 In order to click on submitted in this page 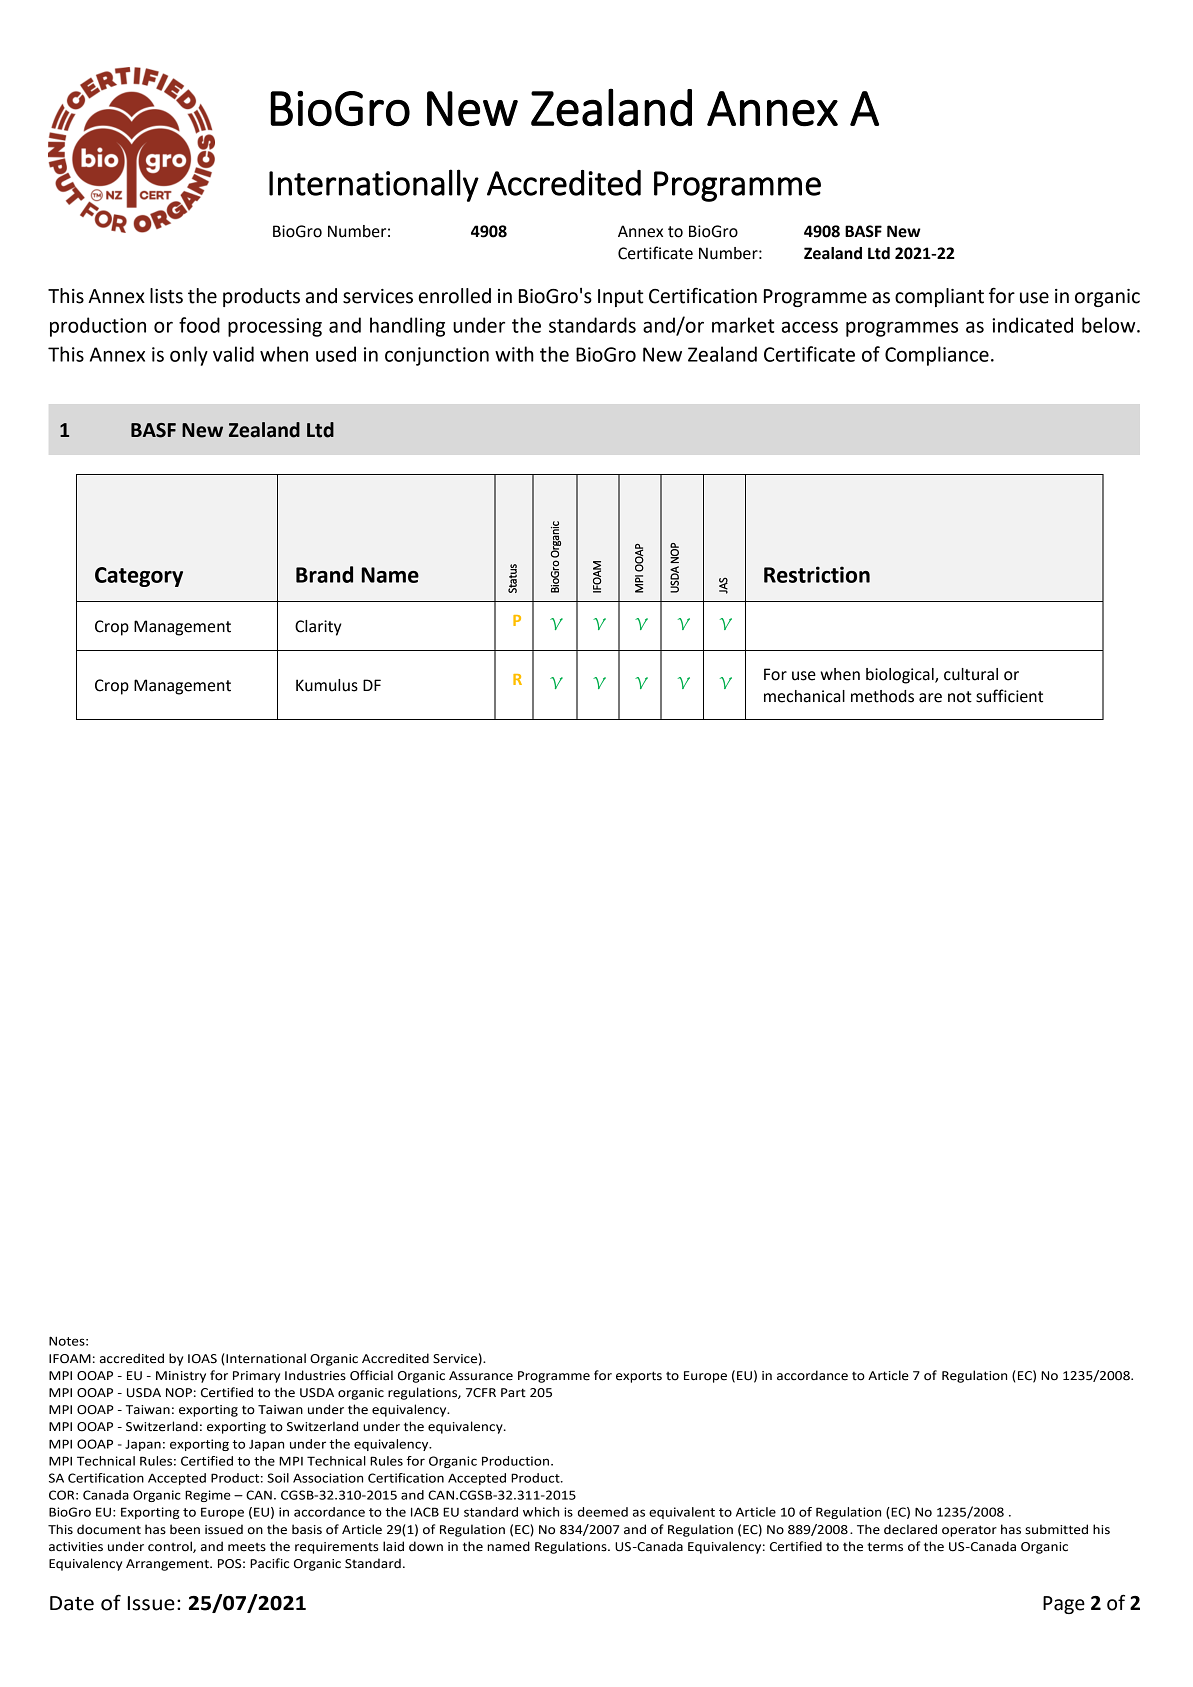, I will do `click(1056, 1529)`.
